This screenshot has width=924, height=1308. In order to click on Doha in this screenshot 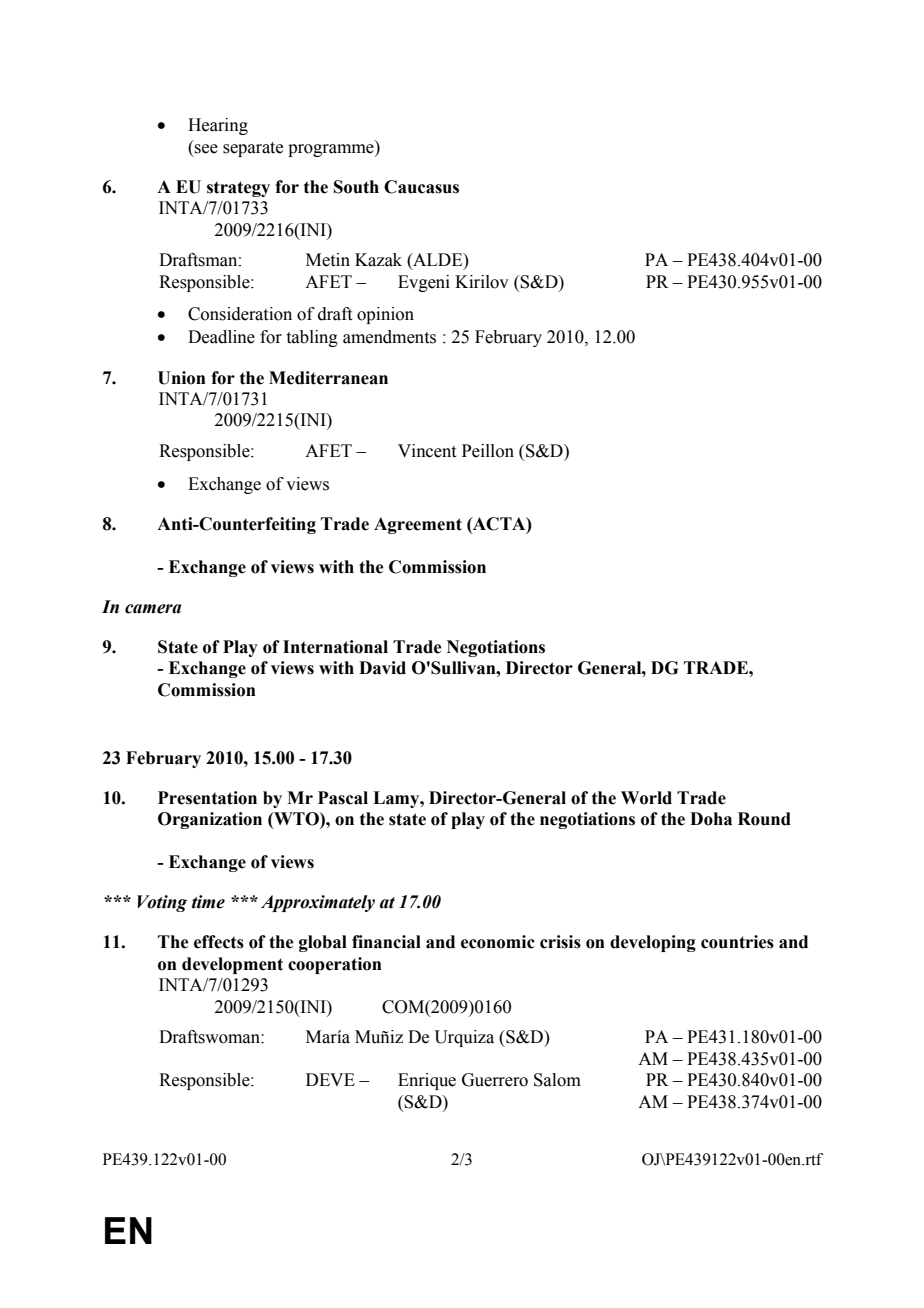, I will do `click(711, 819)`.
